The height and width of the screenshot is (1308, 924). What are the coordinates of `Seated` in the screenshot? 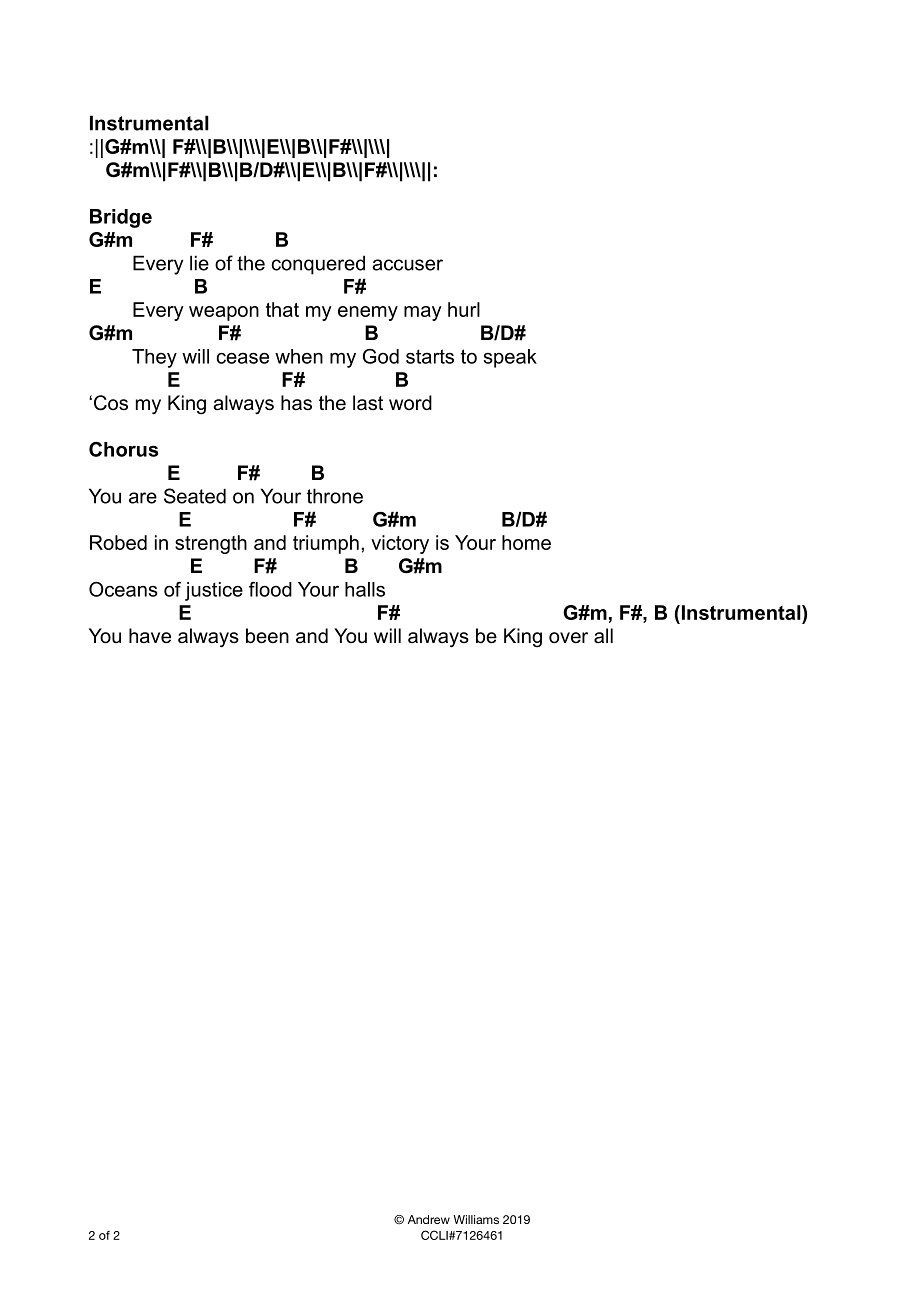 It's located at (195, 496).
